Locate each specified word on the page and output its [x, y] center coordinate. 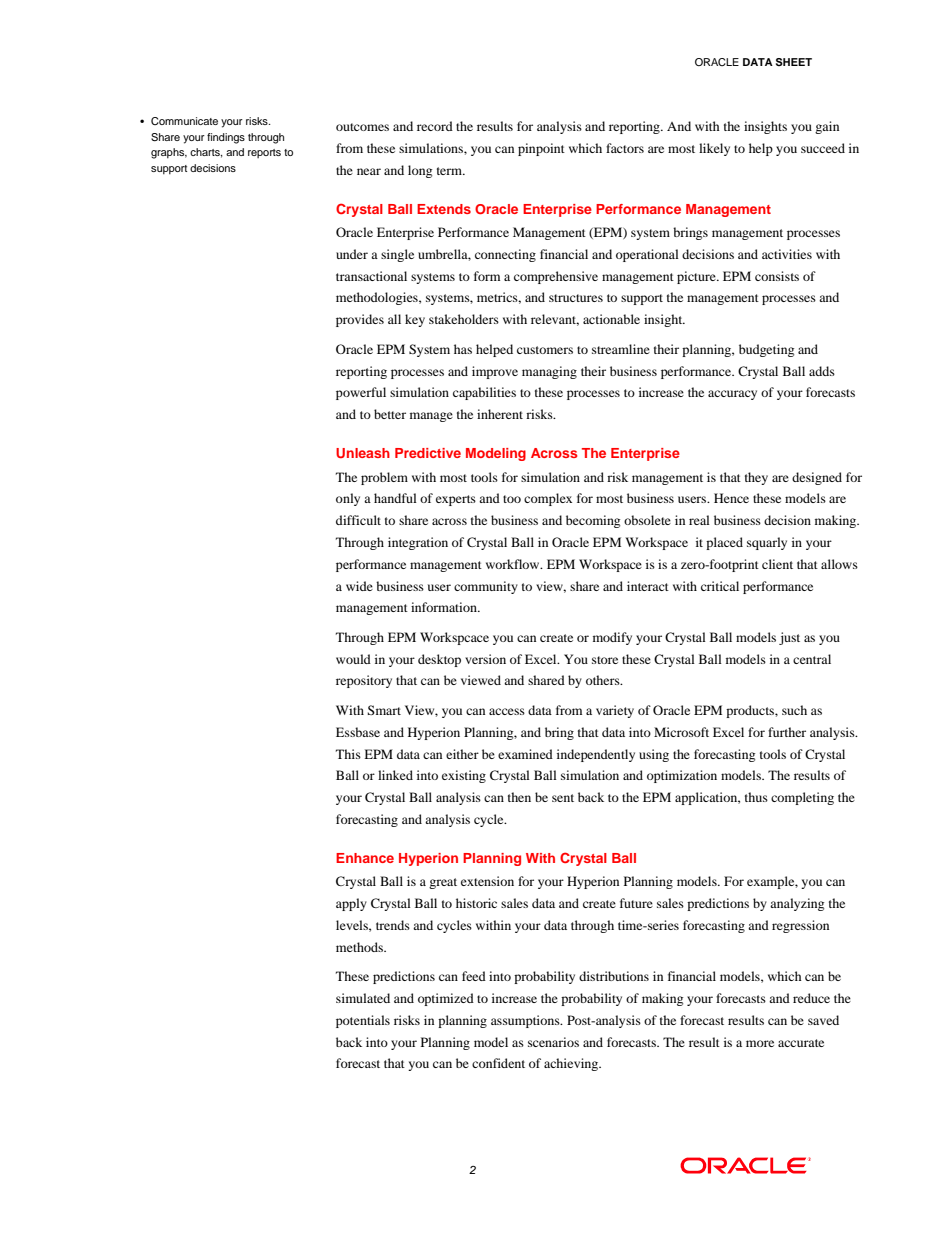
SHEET [794, 62]
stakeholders [464, 319]
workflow [514, 564]
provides [360, 320]
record [435, 126]
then [519, 797]
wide [359, 586]
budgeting [766, 350]
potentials [363, 1021]
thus [756, 797]
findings [226, 138]
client [777, 564]
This [348, 754]
